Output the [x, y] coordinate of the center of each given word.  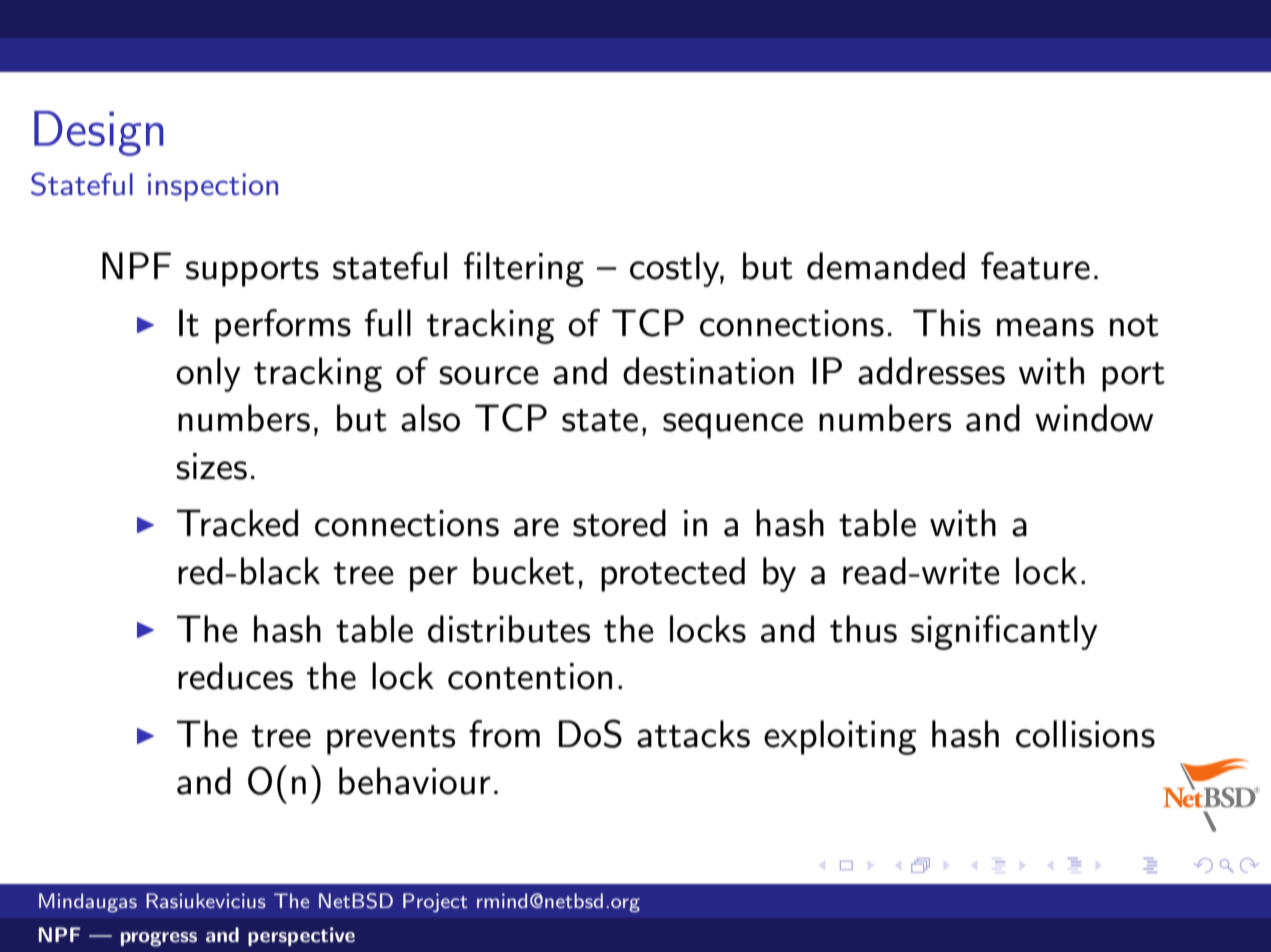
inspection [213, 187]
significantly [1004, 632]
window [1094, 418]
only [208, 374]
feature [1035, 266]
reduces [235, 676]
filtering [524, 269]
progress [159, 939]
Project [435, 902]
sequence [733, 426]
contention [530, 676]
